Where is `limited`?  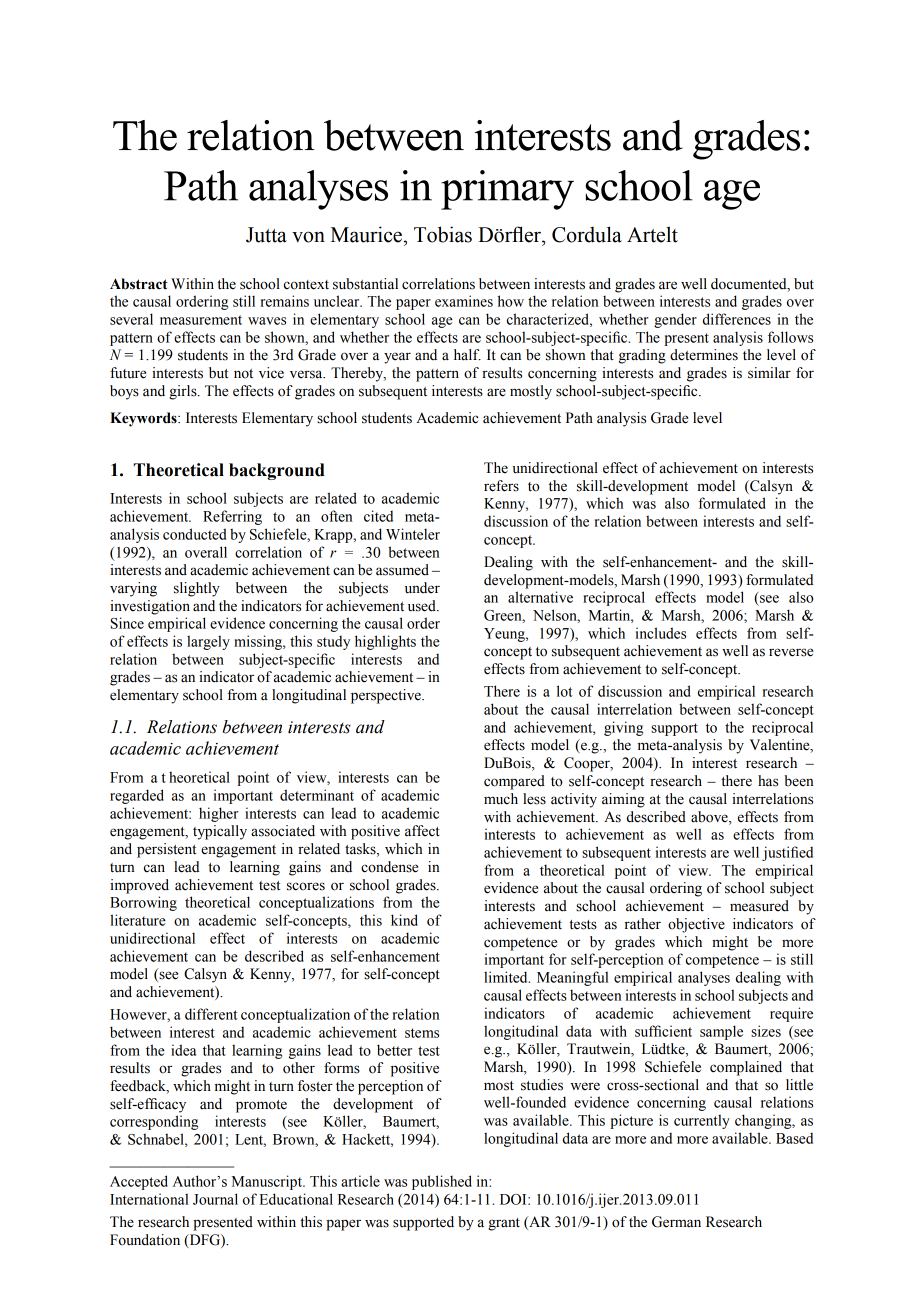 limited is located at coordinates (507, 977).
